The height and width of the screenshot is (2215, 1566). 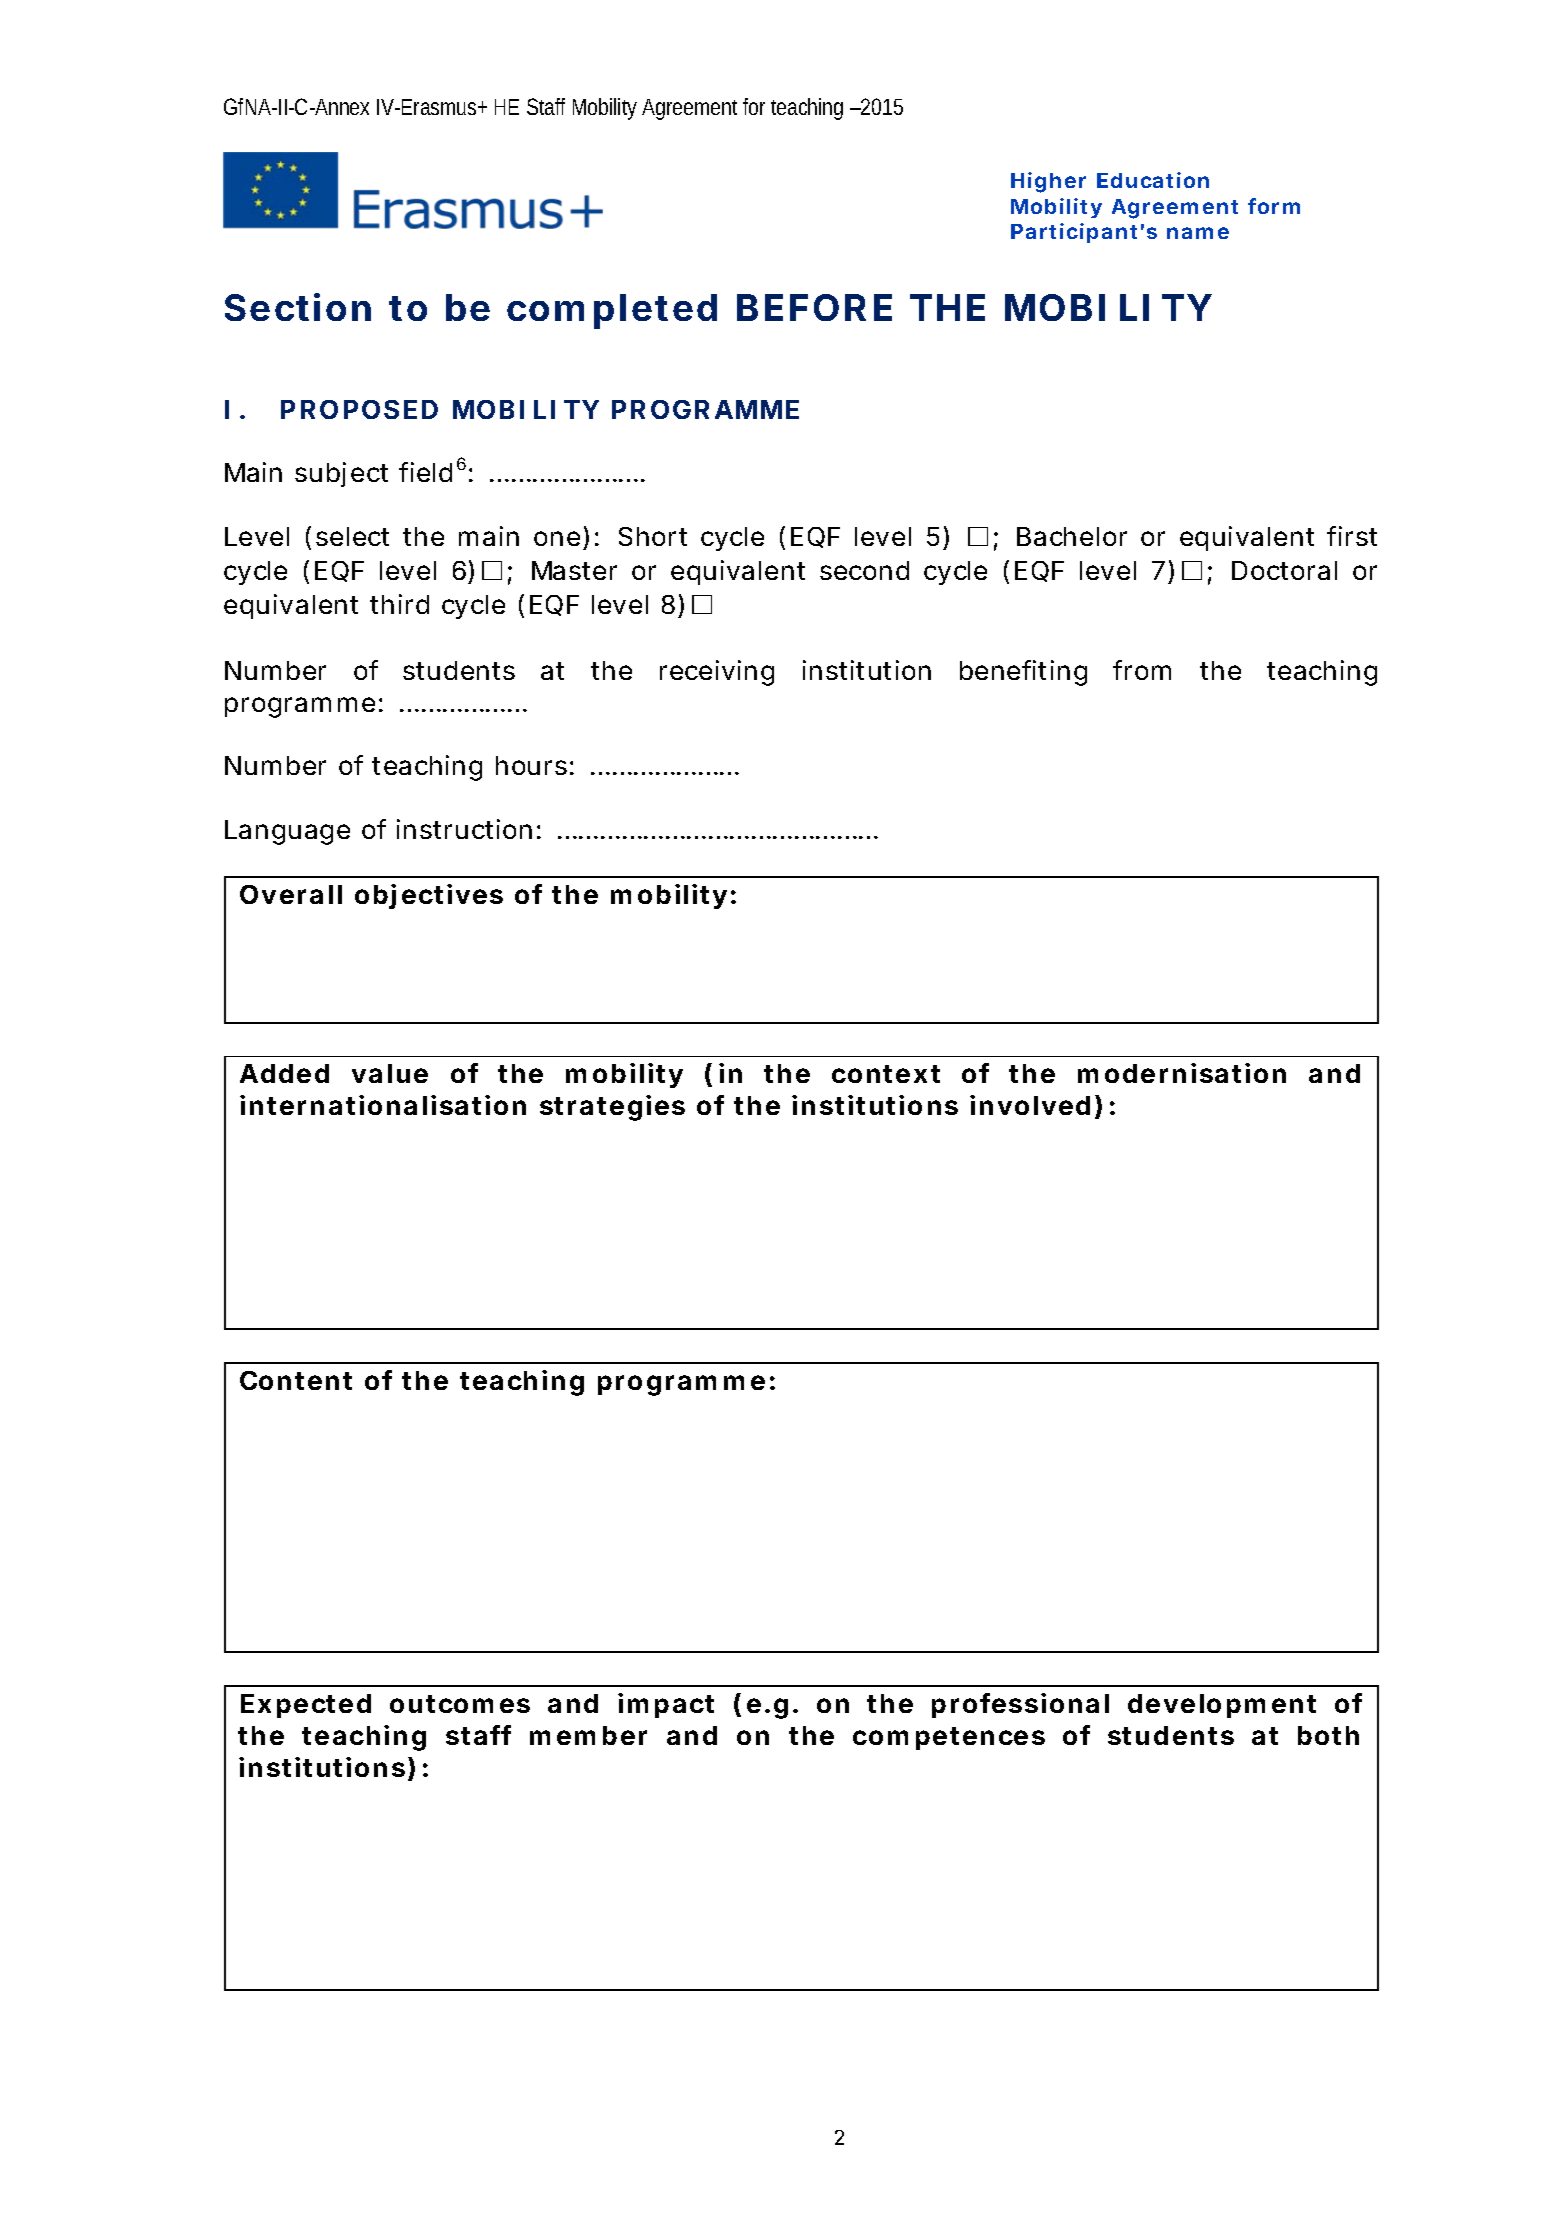 What do you see at coordinates (949, 1738) in the screenshot?
I see `competences` at bounding box center [949, 1738].
